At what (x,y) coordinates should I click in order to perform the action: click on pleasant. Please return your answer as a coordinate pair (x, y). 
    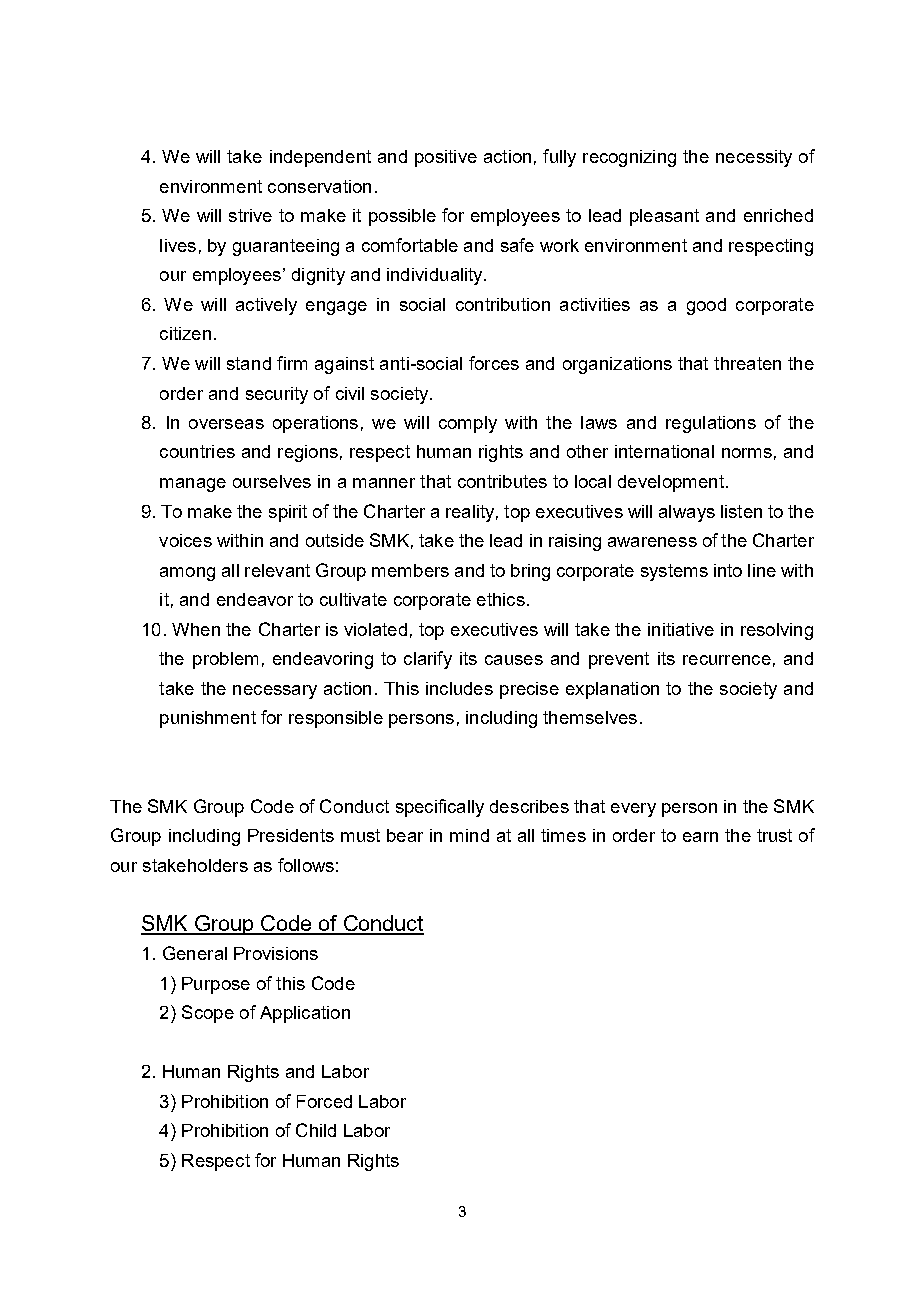
    Looking at the image, I should click on (664, 217).
